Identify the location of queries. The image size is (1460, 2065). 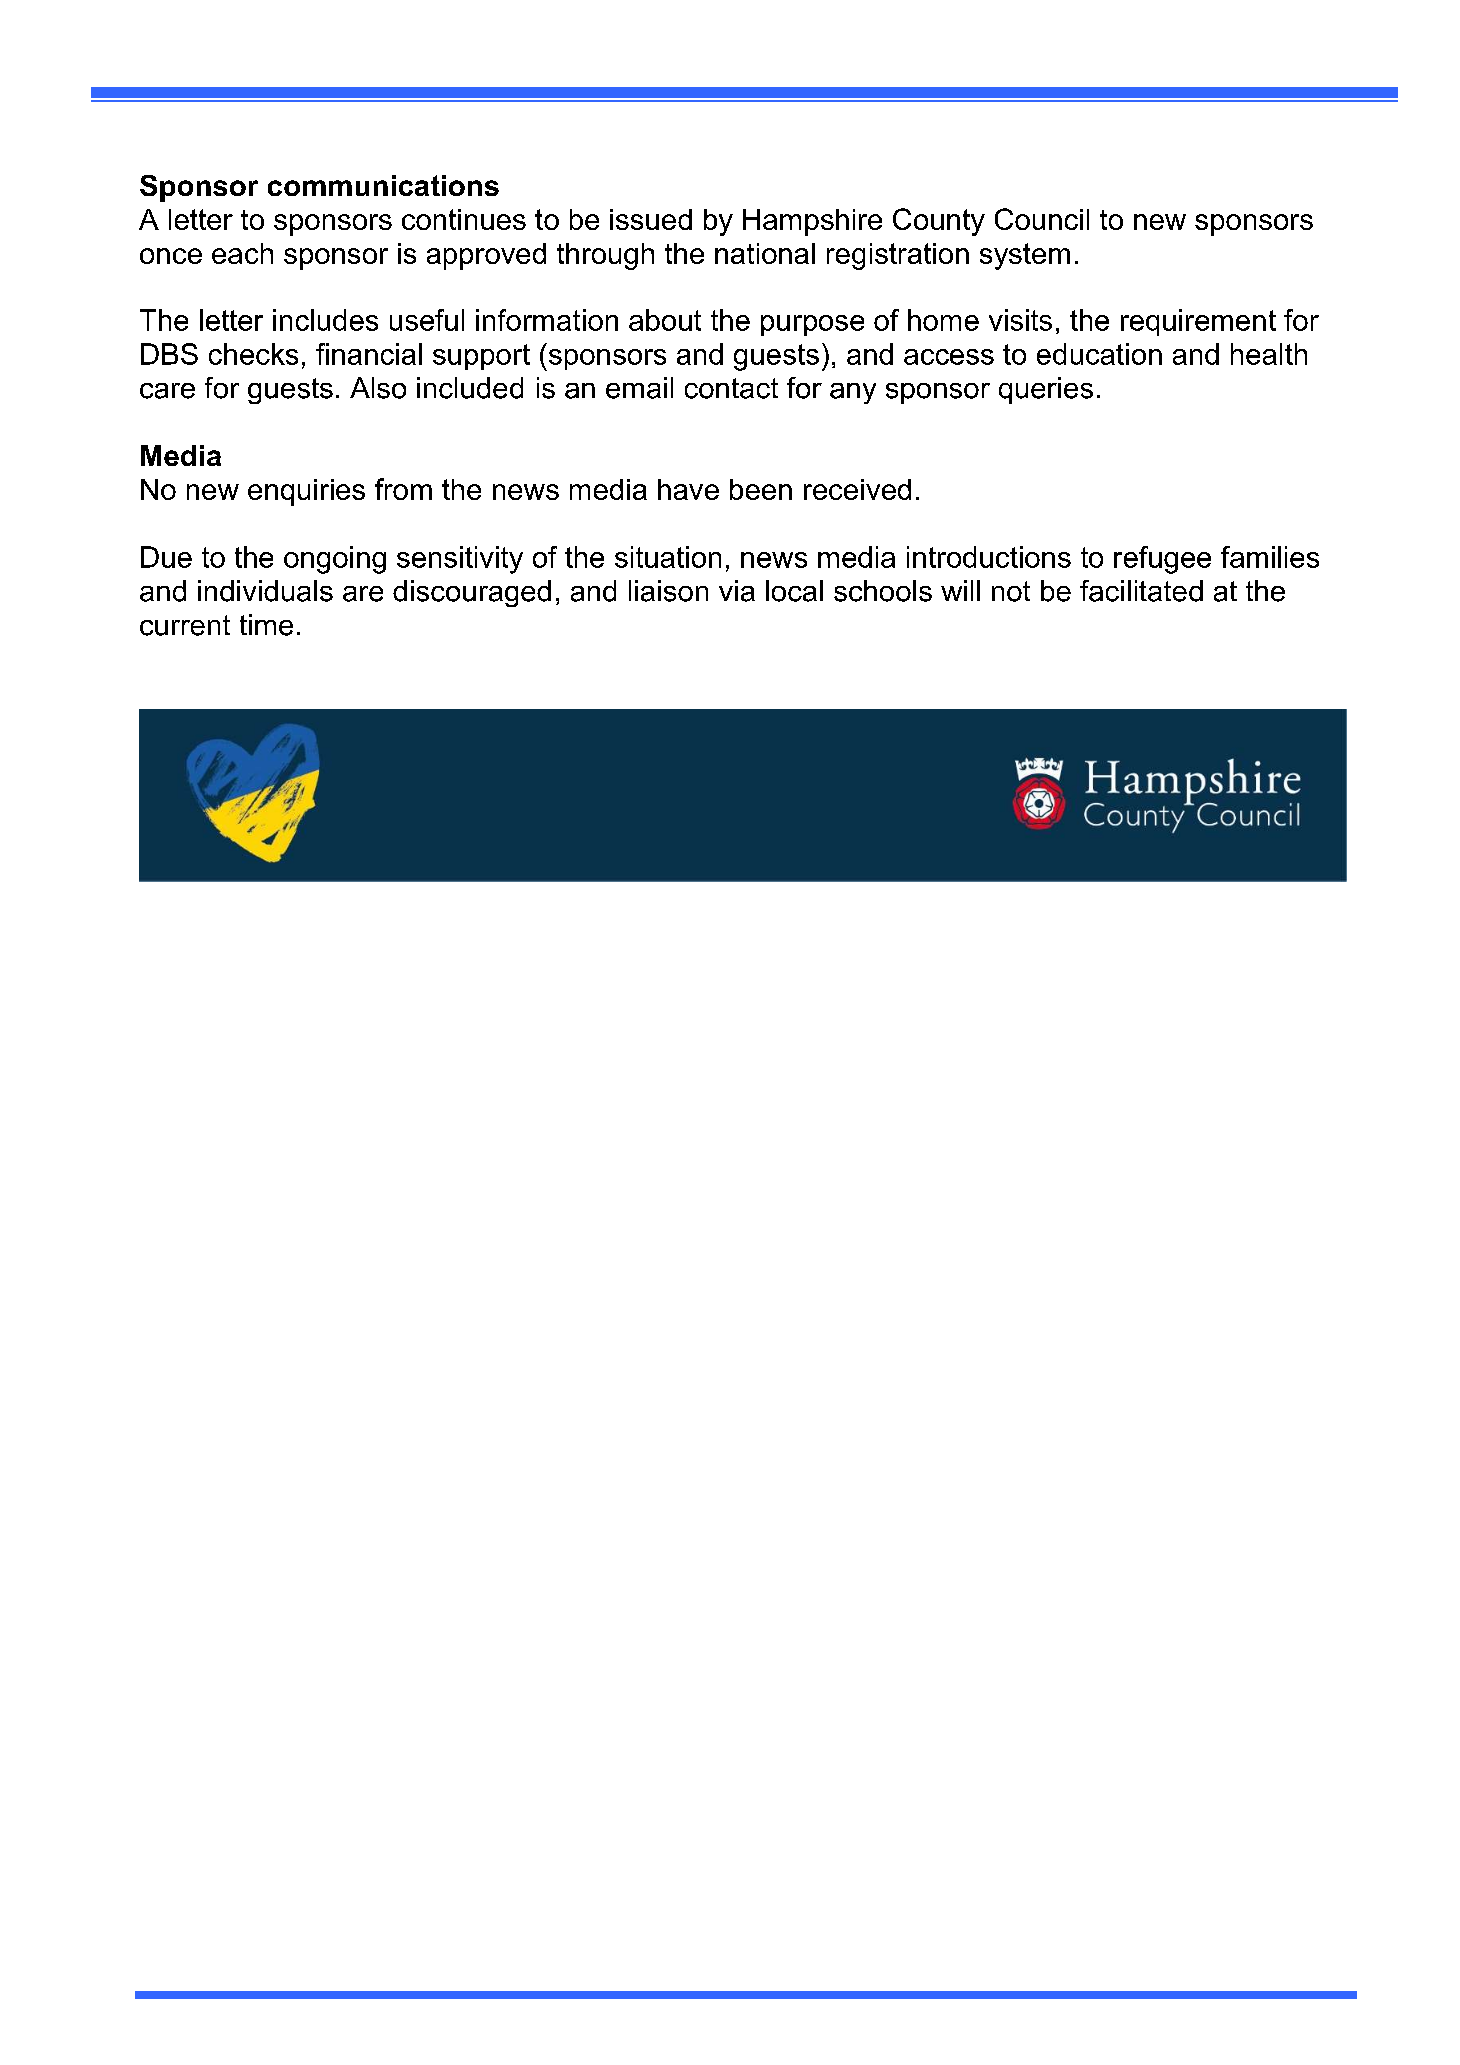
(1046, 390).
